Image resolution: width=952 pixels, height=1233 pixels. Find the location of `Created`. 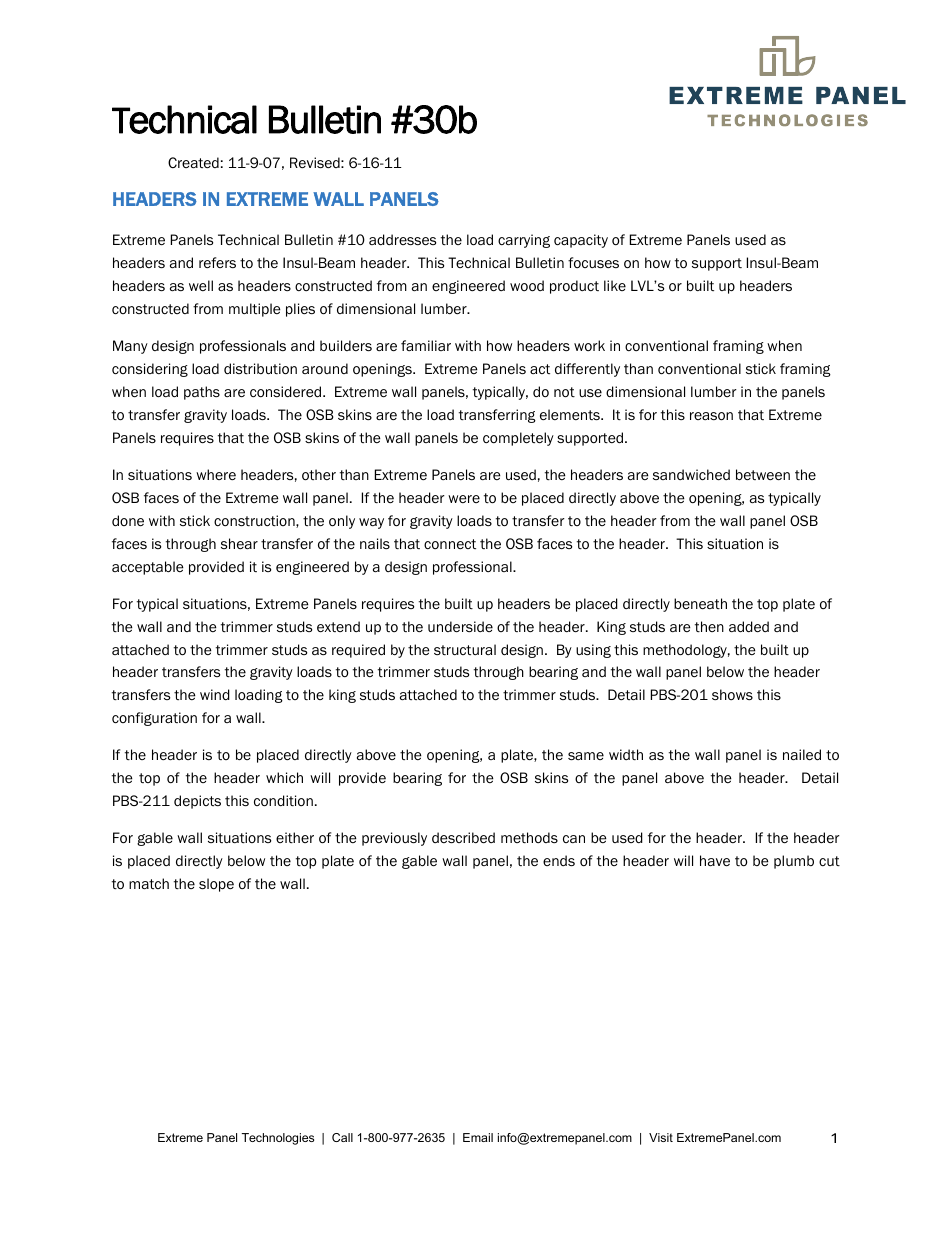

Created is located at coordinates (193, 162).
